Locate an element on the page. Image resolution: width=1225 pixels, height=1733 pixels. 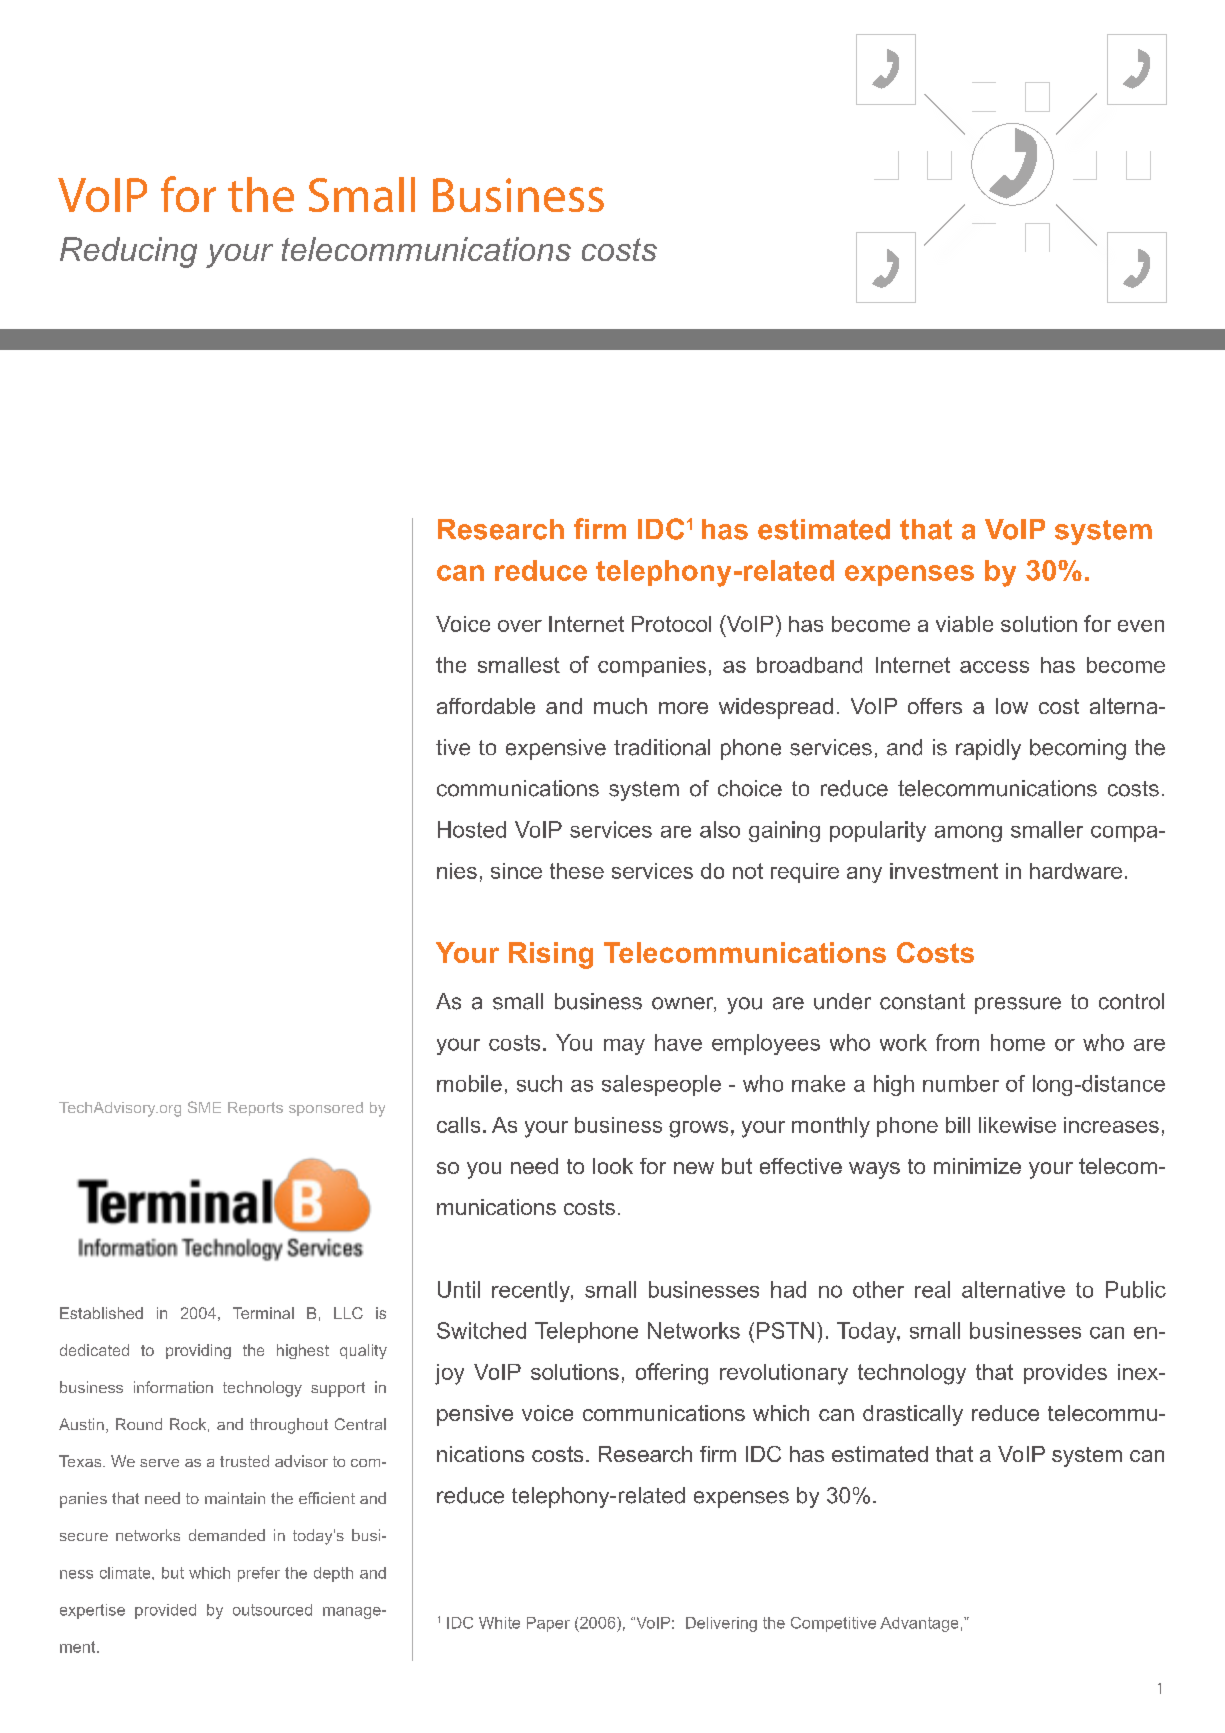
look is located at coordinates (613, 1166).
